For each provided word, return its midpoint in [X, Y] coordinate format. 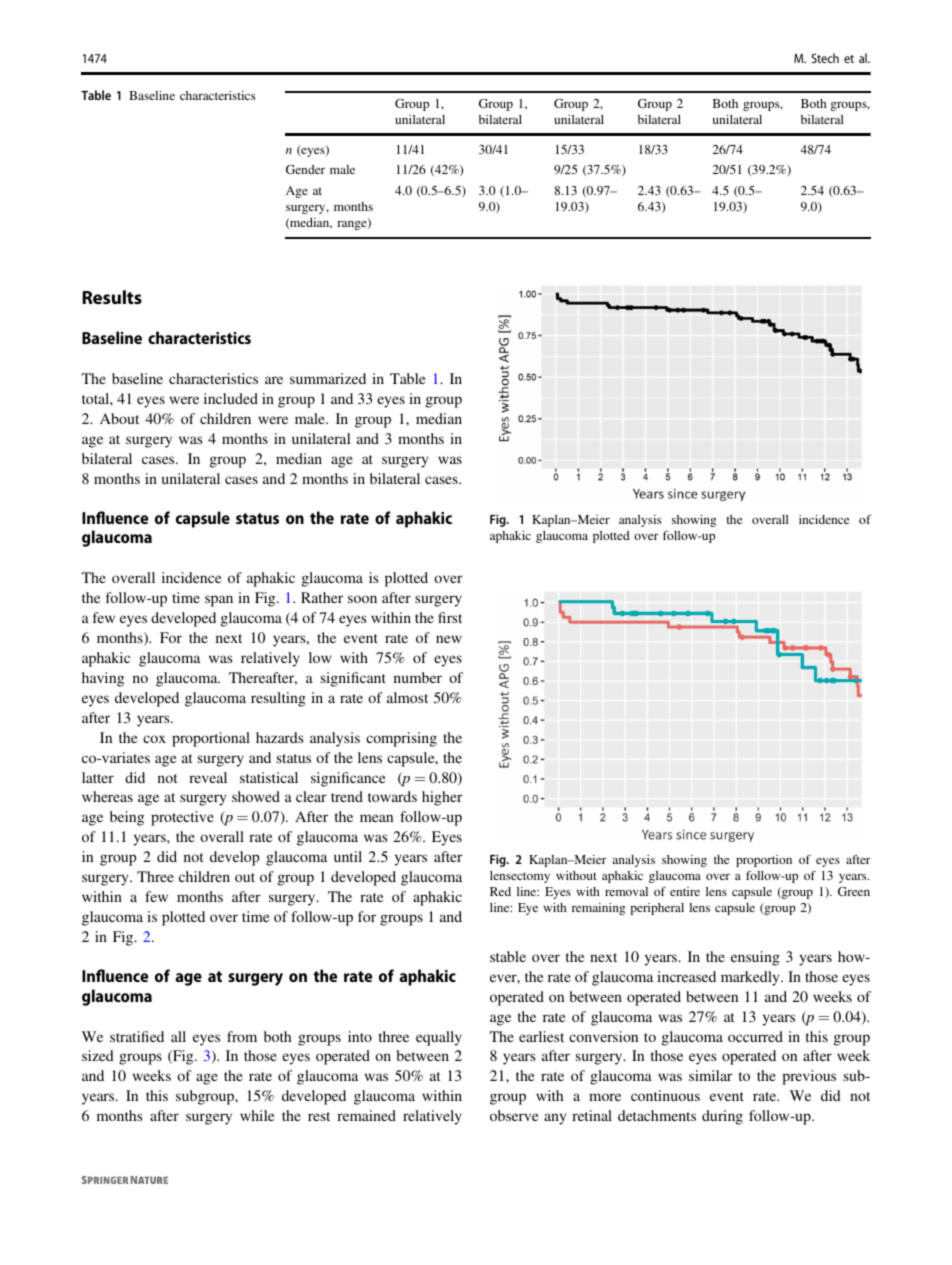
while [257, 1115]
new [449, 639]
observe [514, 1115]
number [418, 677]
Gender [305, 169]
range [353, 224]
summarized [328, 378]
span [219, 601]
